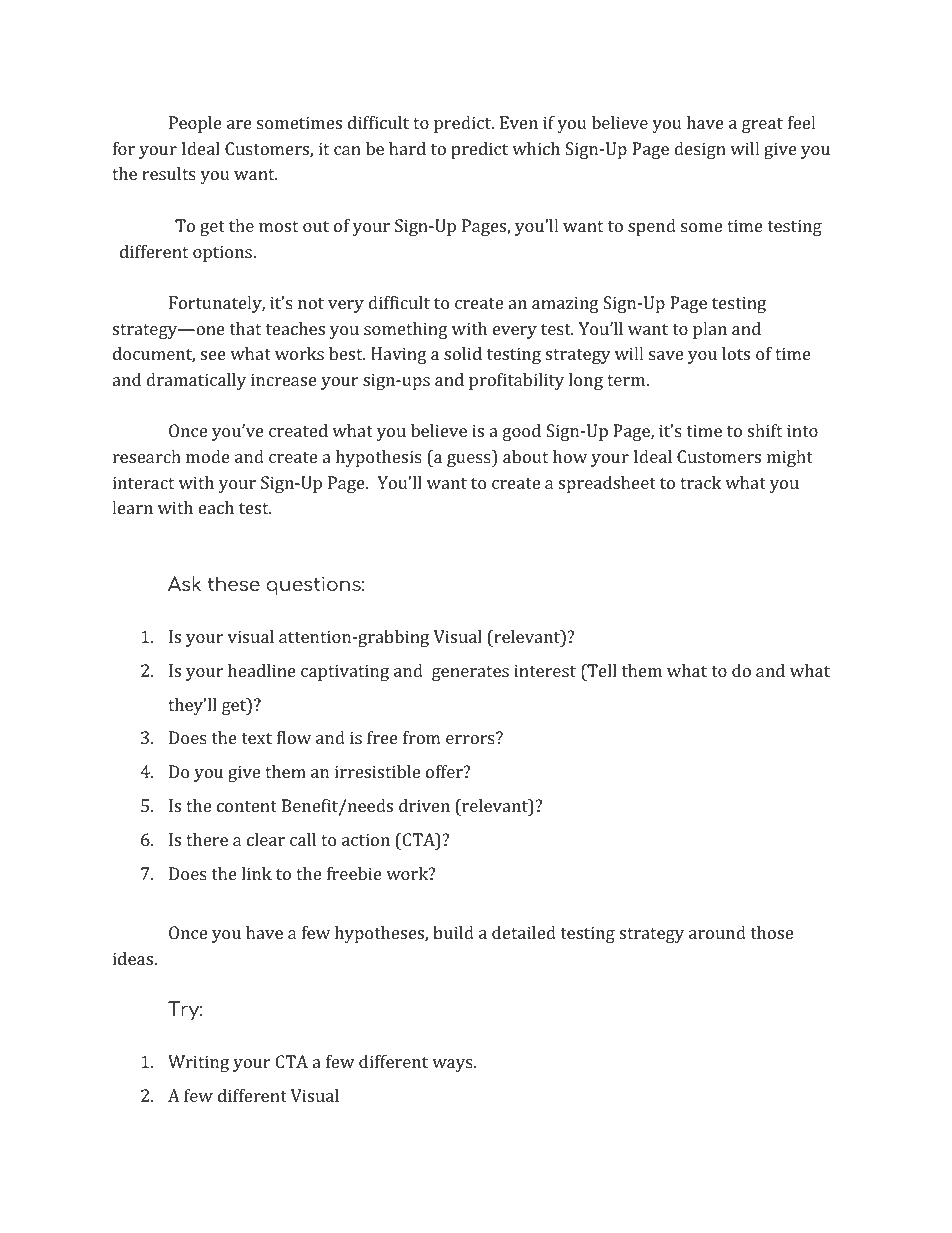 The height and width of the page is (1233, 952). What do you see at coordinates (407, 148) in the page?
I see `hard` at bounding box center [407, 148].
